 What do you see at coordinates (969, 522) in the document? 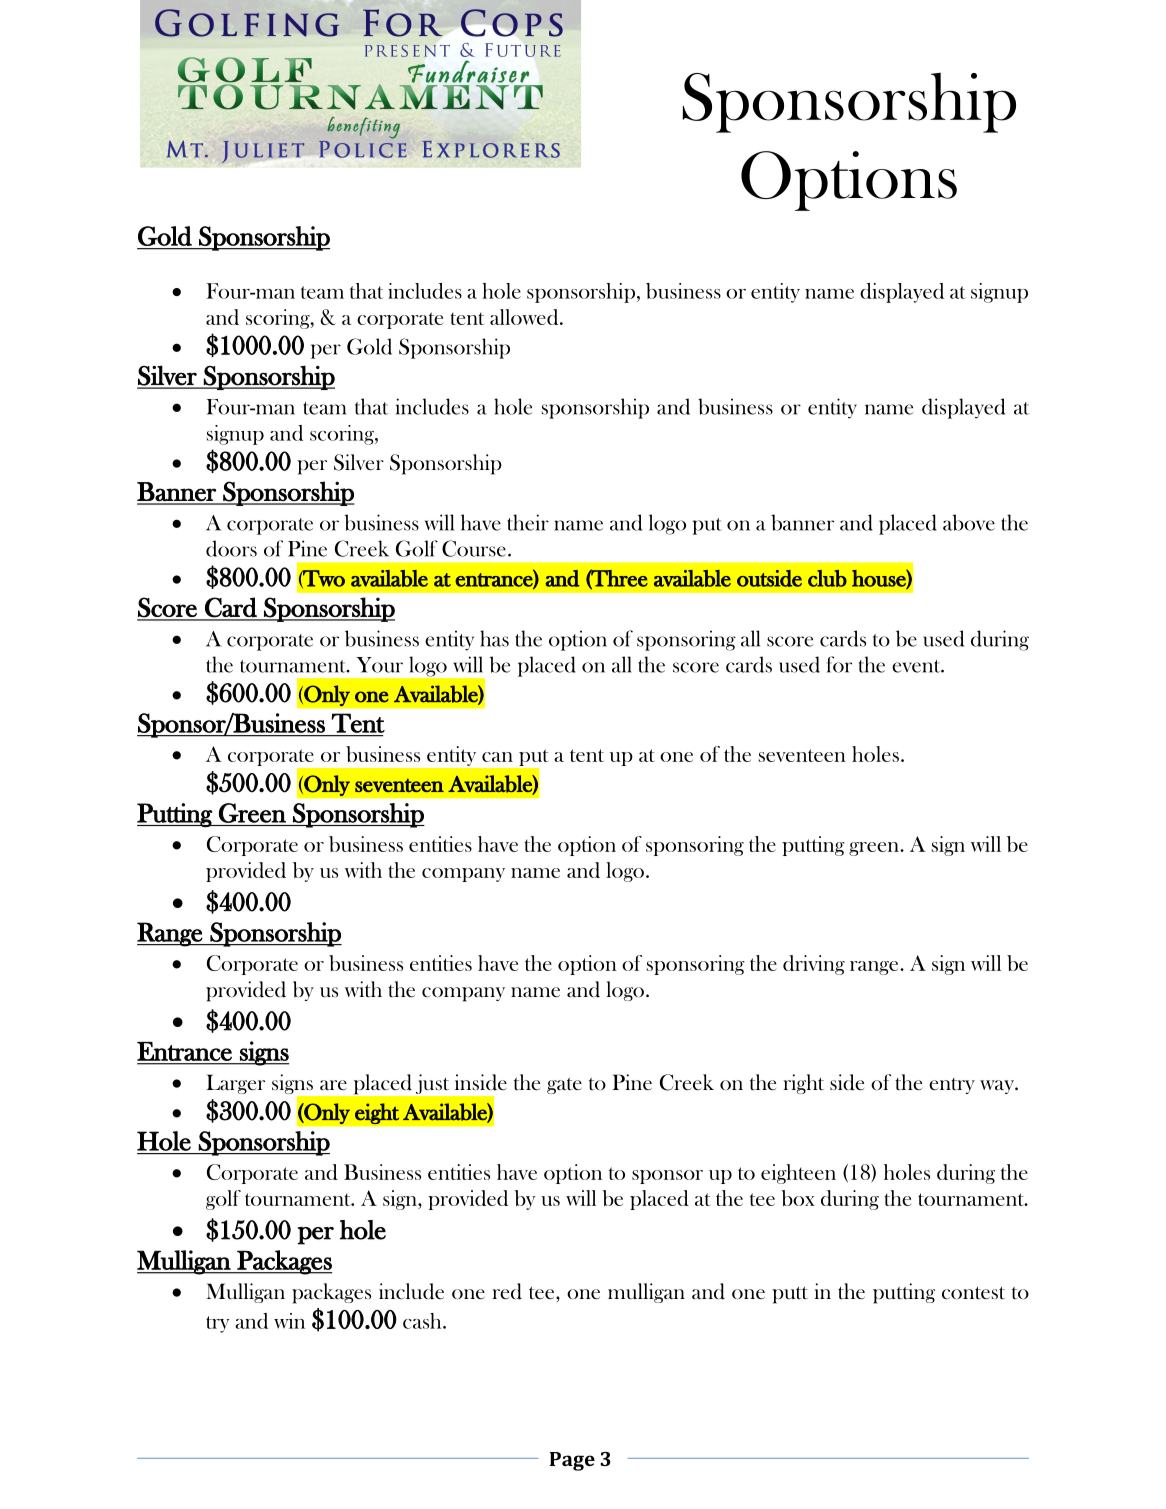
I see `above` at bounding box center [969, 522].
